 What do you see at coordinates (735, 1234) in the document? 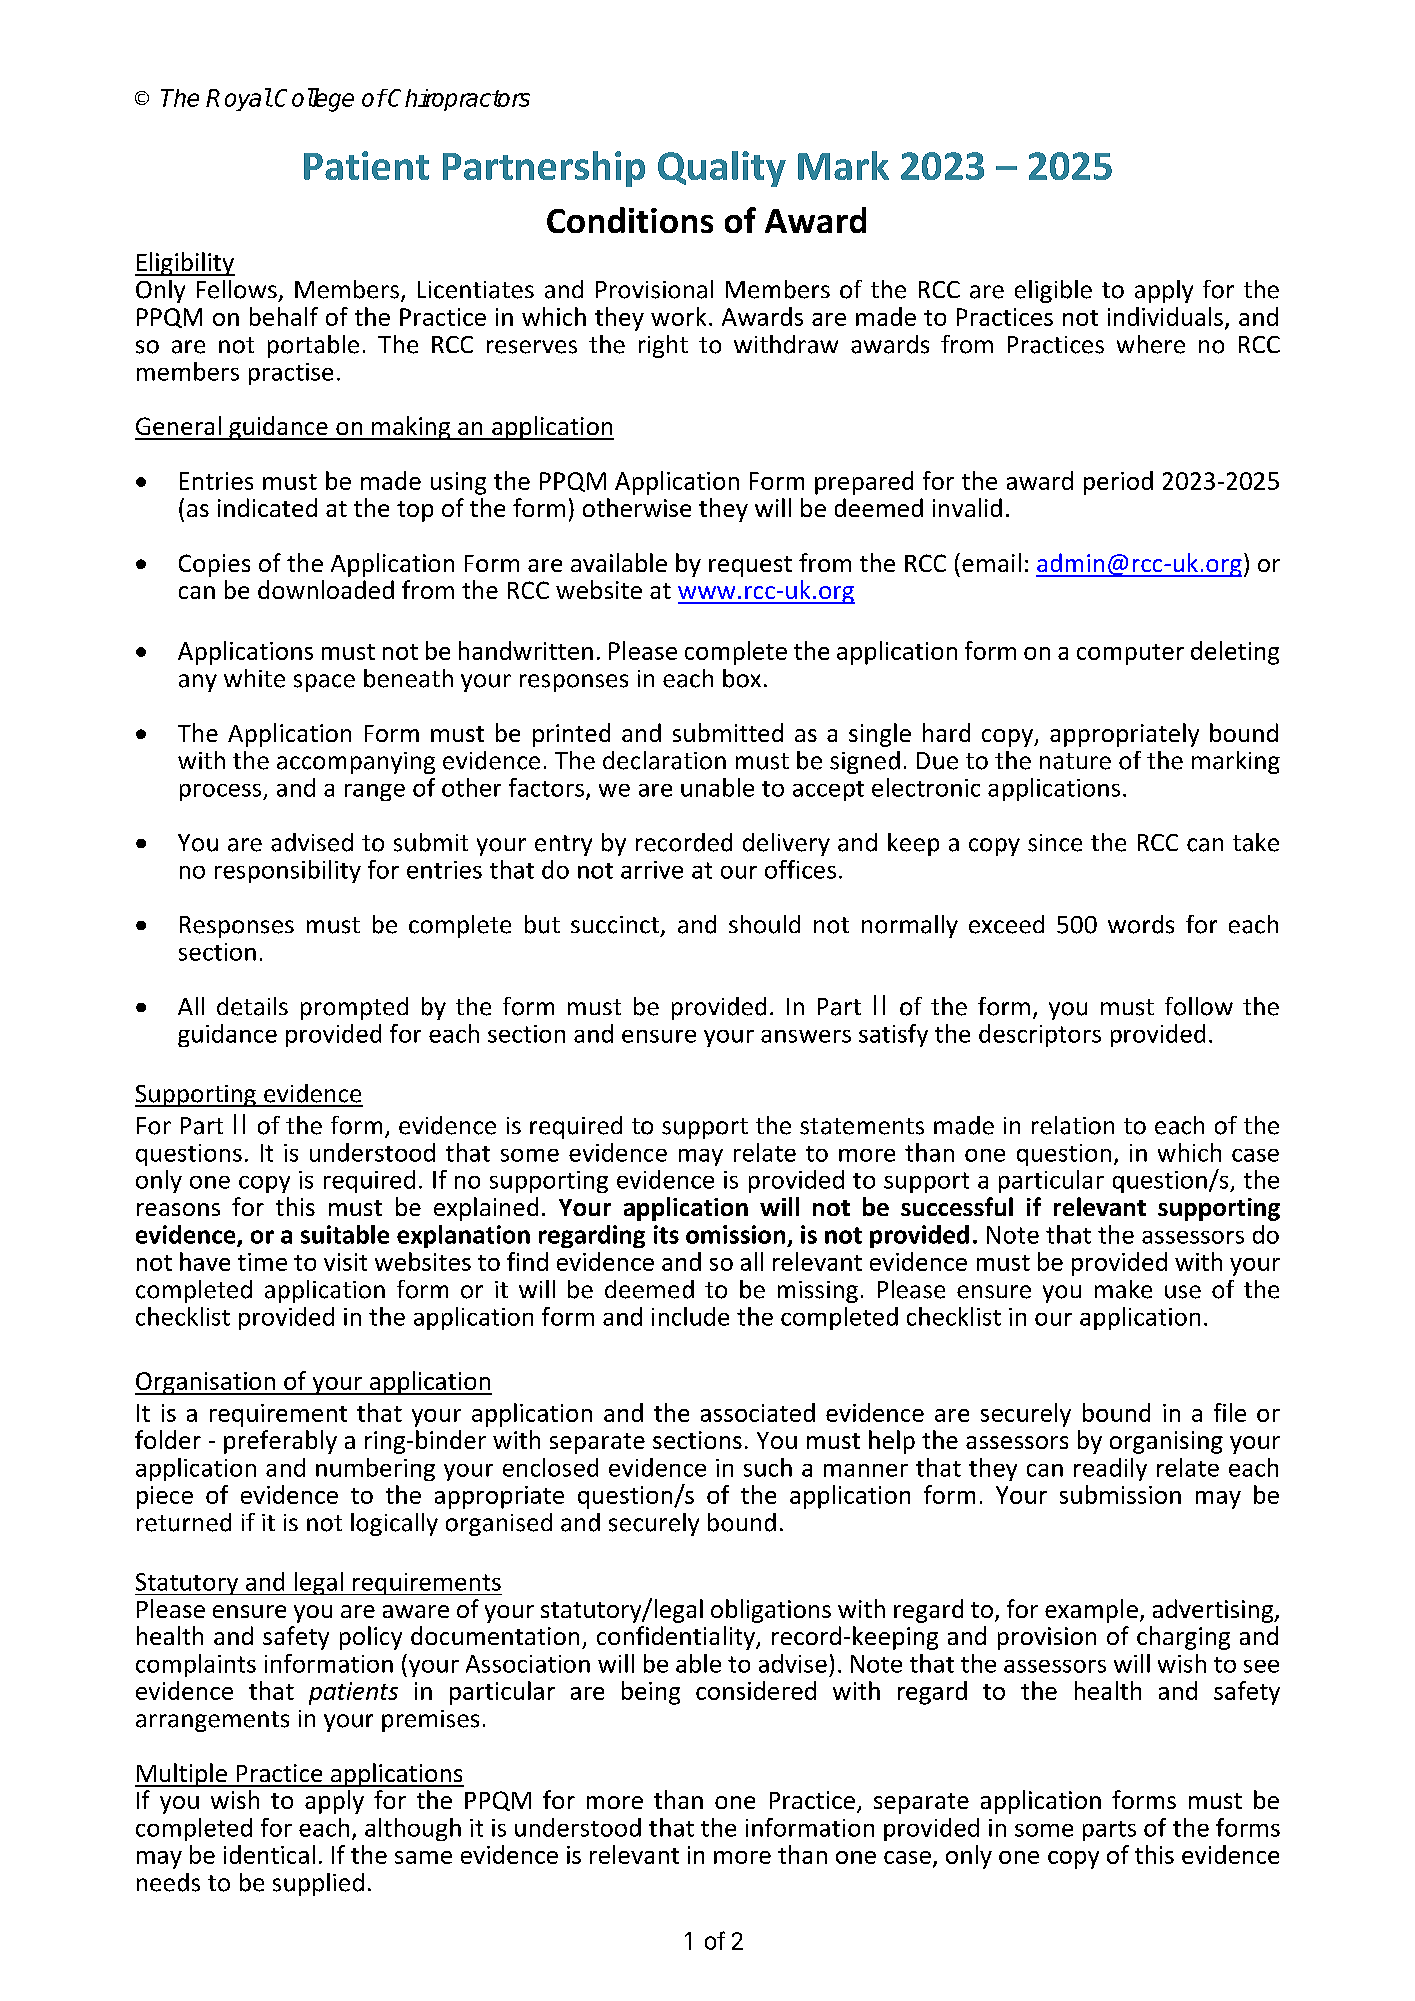
I see `omission` at bounding box center [735, 1234].
